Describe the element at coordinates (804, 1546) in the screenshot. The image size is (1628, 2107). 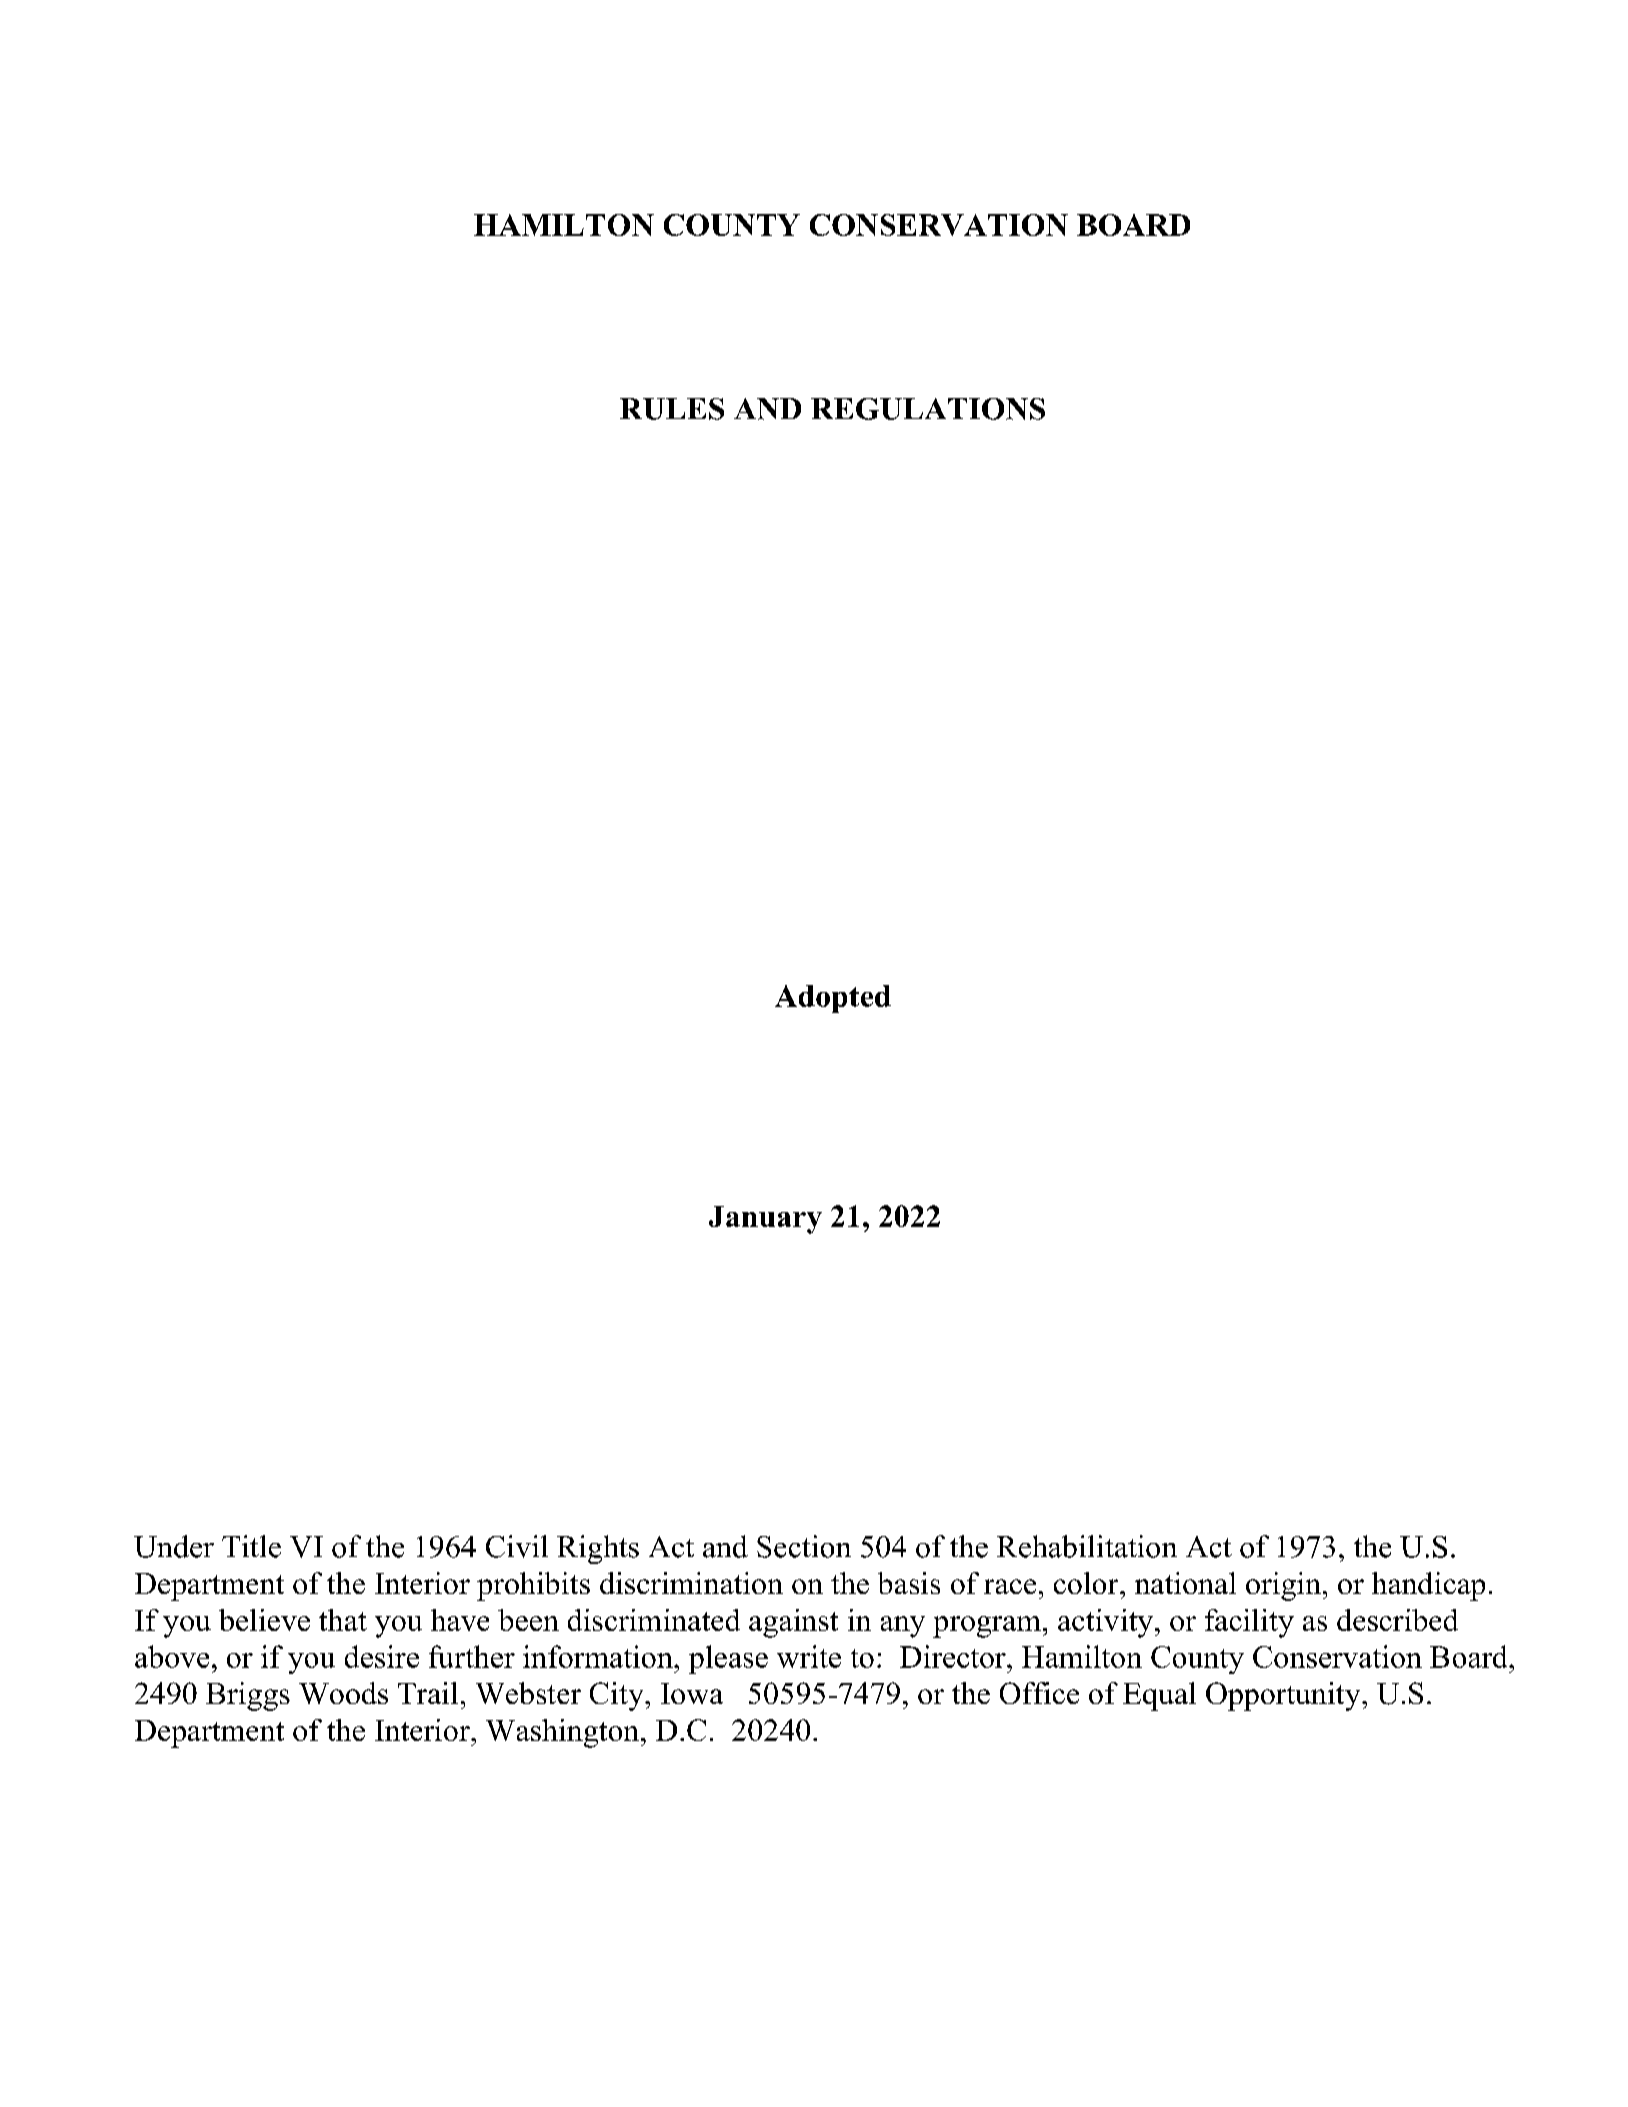
I see `Section` at that location.
